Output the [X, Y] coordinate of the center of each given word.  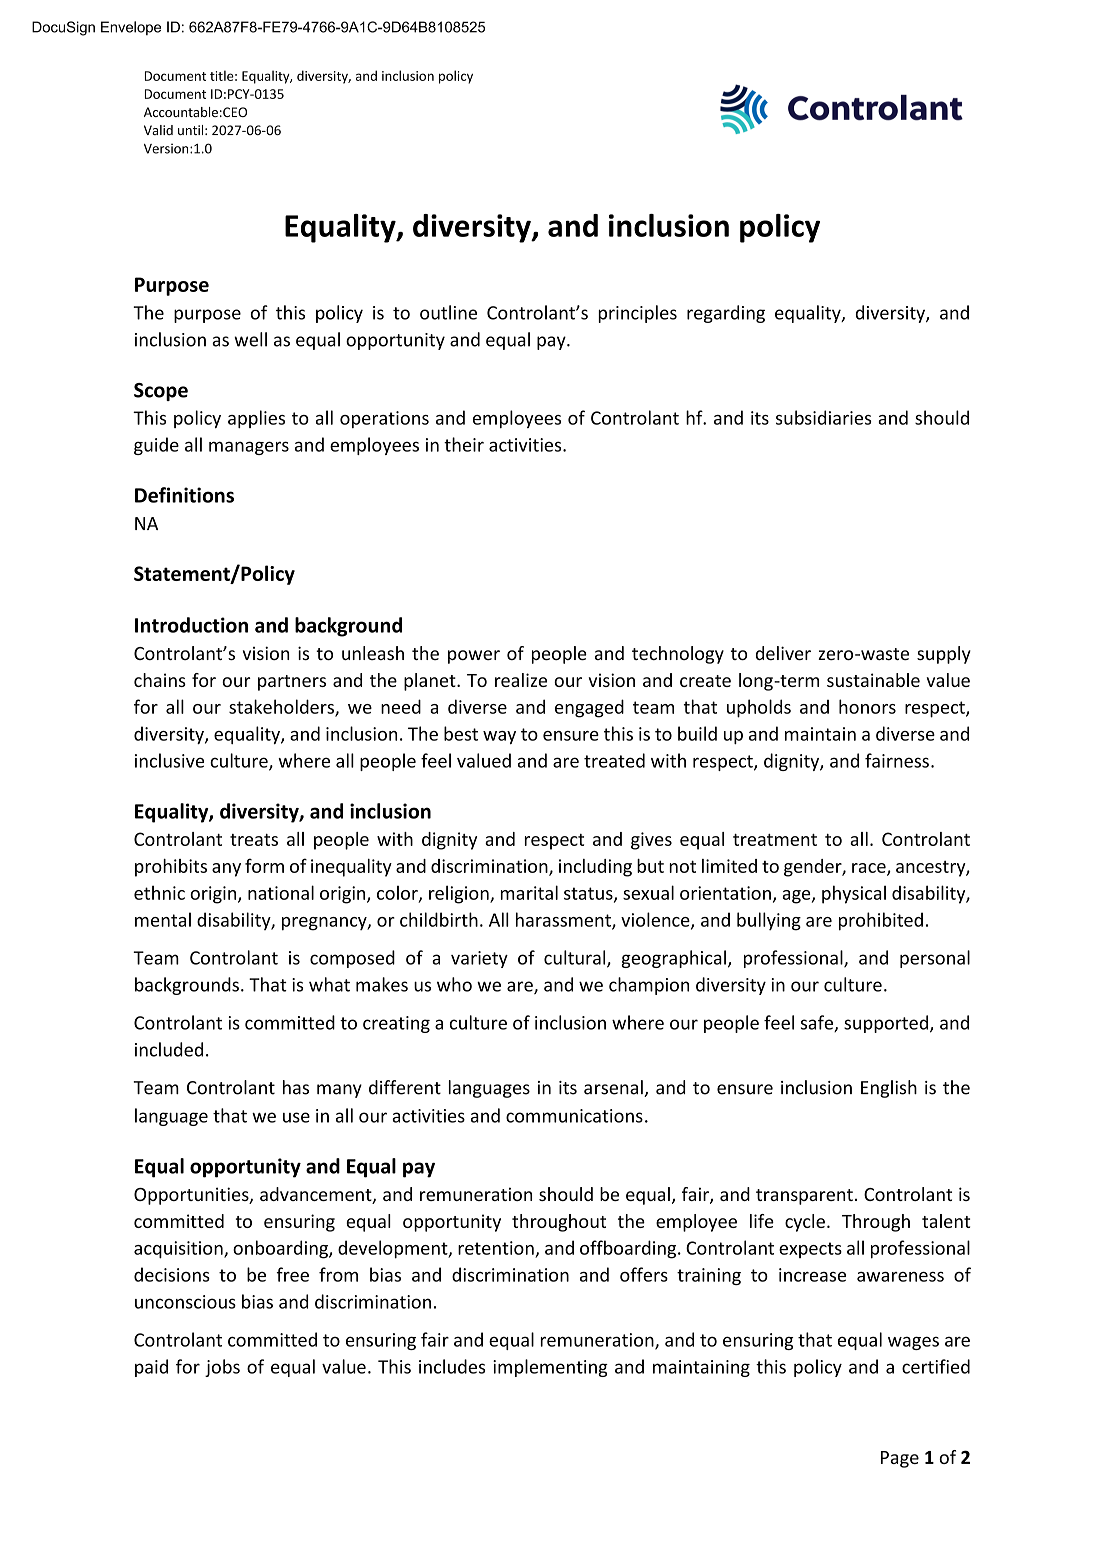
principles [637, 314]
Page [900, 1459]
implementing [550, 1368]
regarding [726, 314]
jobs [222, 1368]
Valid [158, 130]
